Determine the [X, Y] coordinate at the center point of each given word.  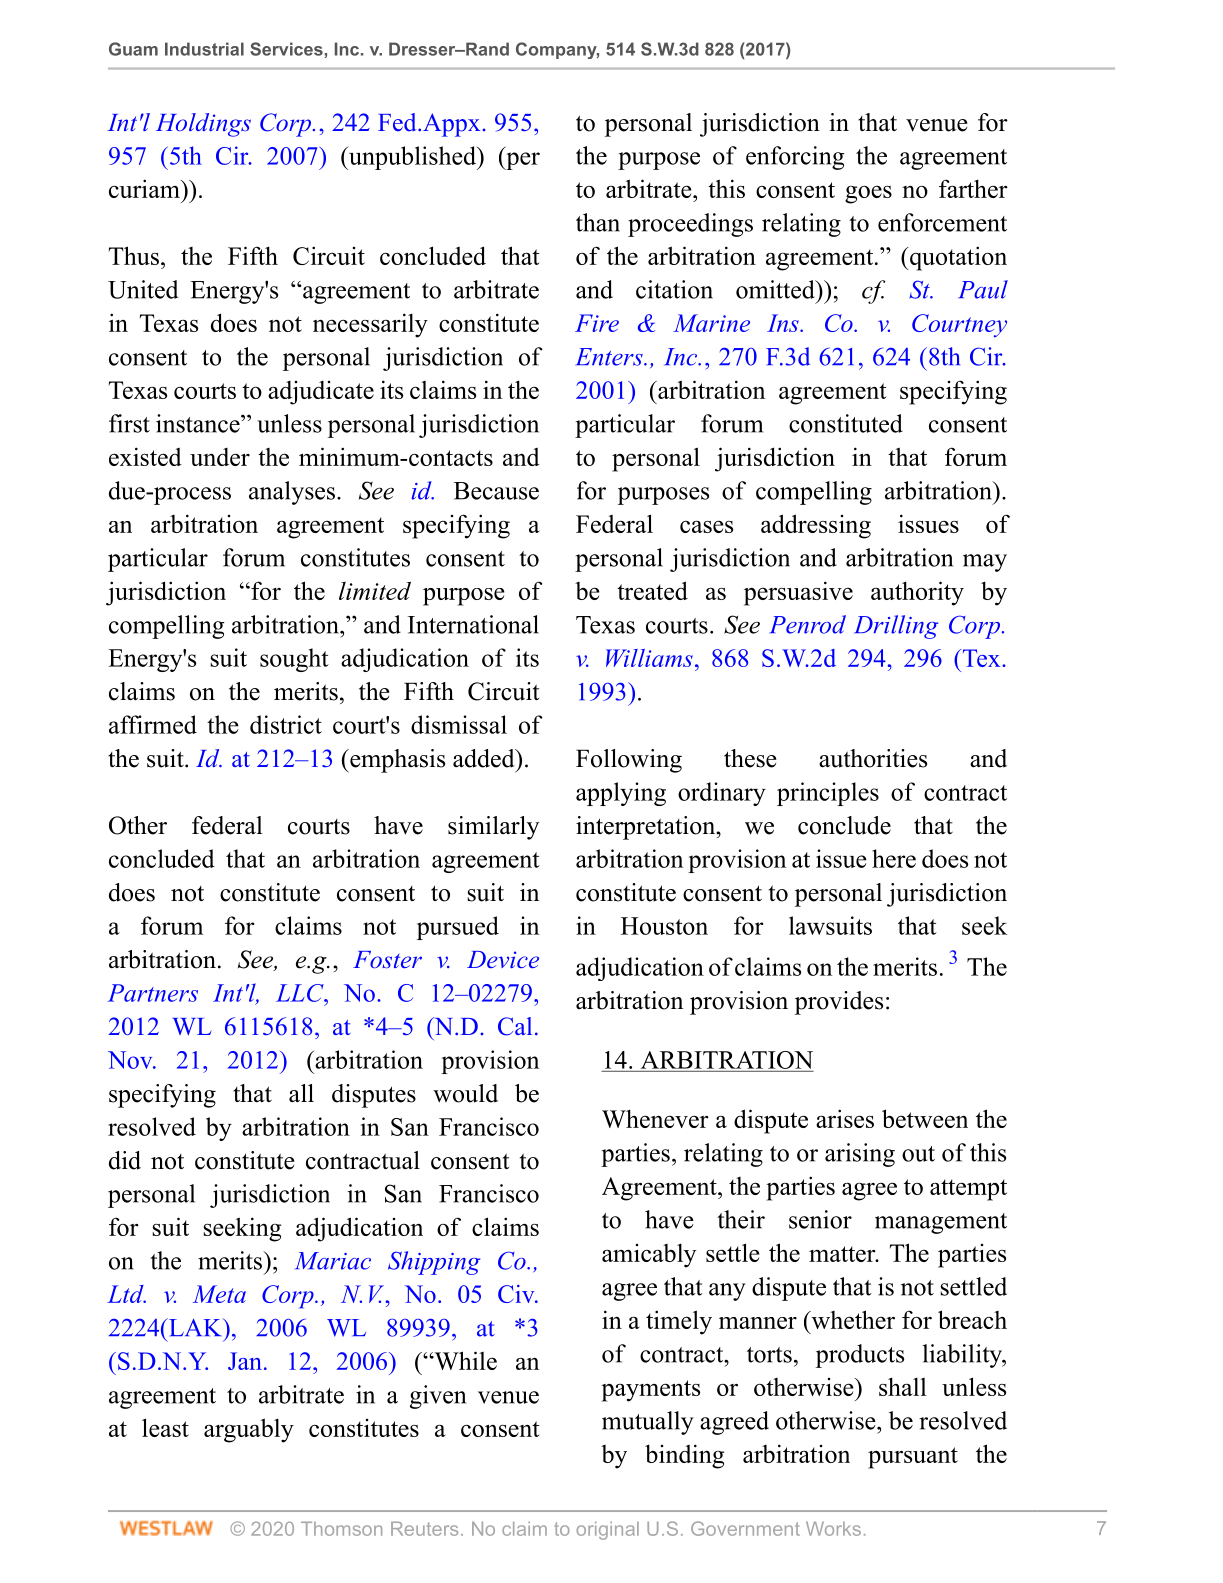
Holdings [203, 125]
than [598, 222]
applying [621, 794]
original [607, 1531]
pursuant [913, 1458]
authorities [873, 758]
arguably [249, 1430]
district [286, 724]
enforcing [795, 158]
